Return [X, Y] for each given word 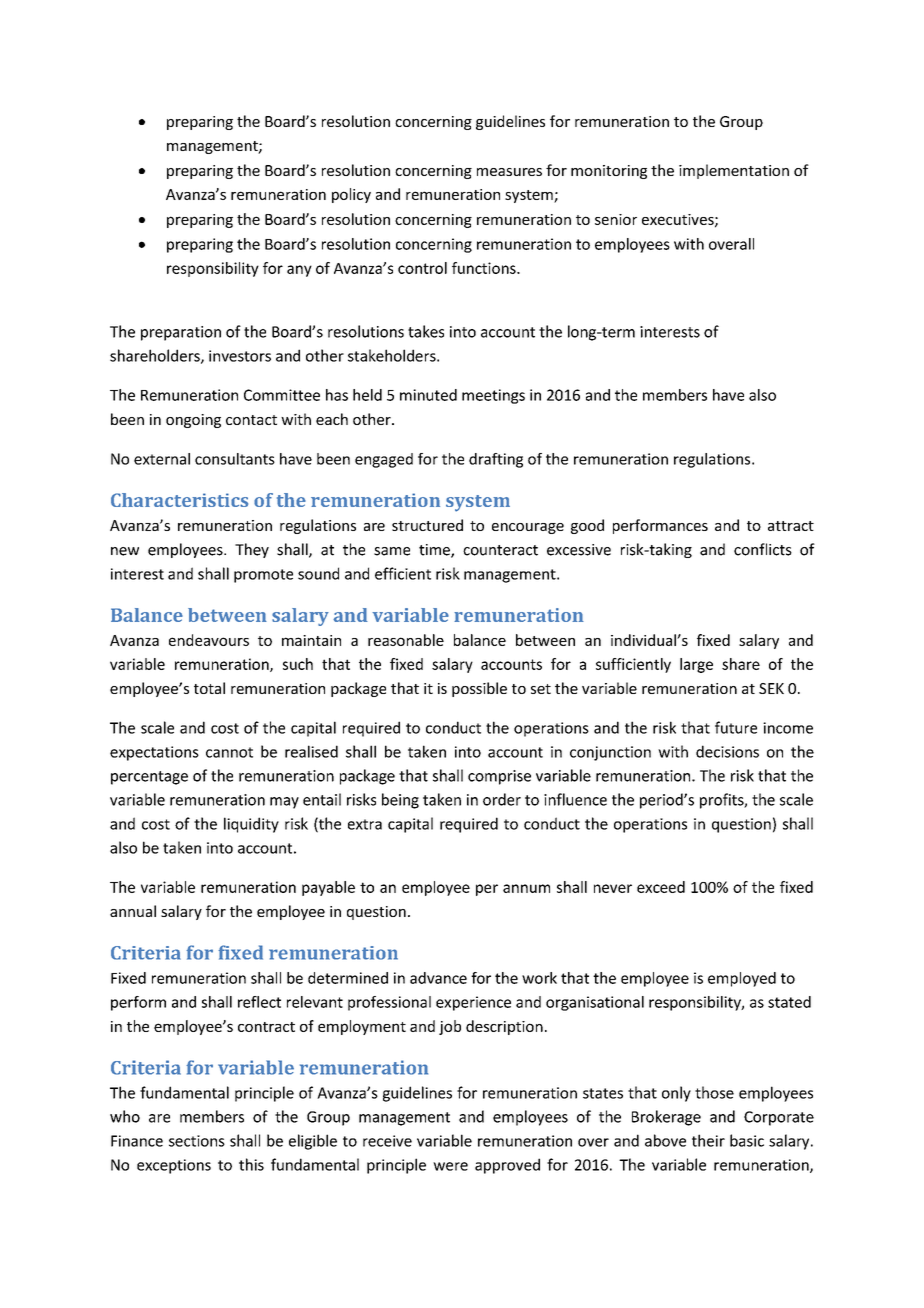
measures [509, 172]
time [435, 551]
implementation [734, 171]
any [299, 271]
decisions [727, 751]
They [252, 550]
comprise [499, 777]
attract [791, 526]
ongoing [193, 421]
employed [742, 979]
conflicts [763, 549]
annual [133, 911]
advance [438, 978]
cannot [229, 752]
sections [197, 1141]
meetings [493, 396]
